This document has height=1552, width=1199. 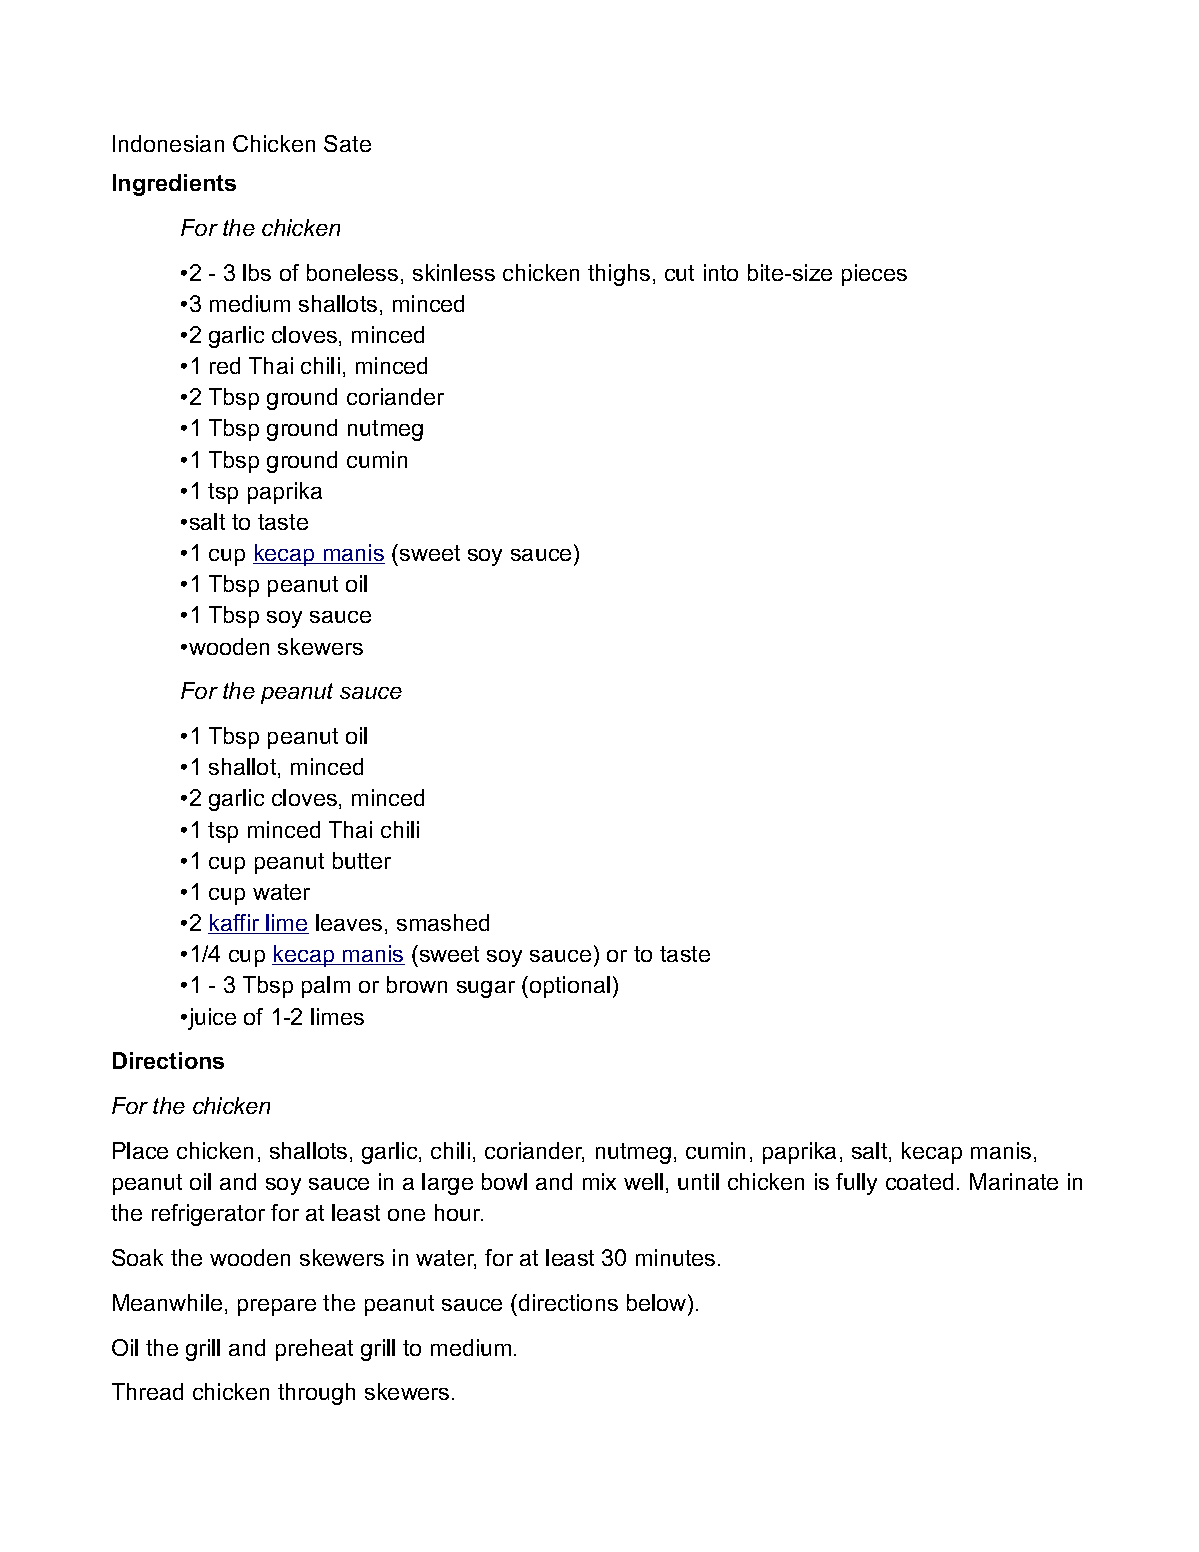 I want to click on thighs, so click(x=619, y=275).
